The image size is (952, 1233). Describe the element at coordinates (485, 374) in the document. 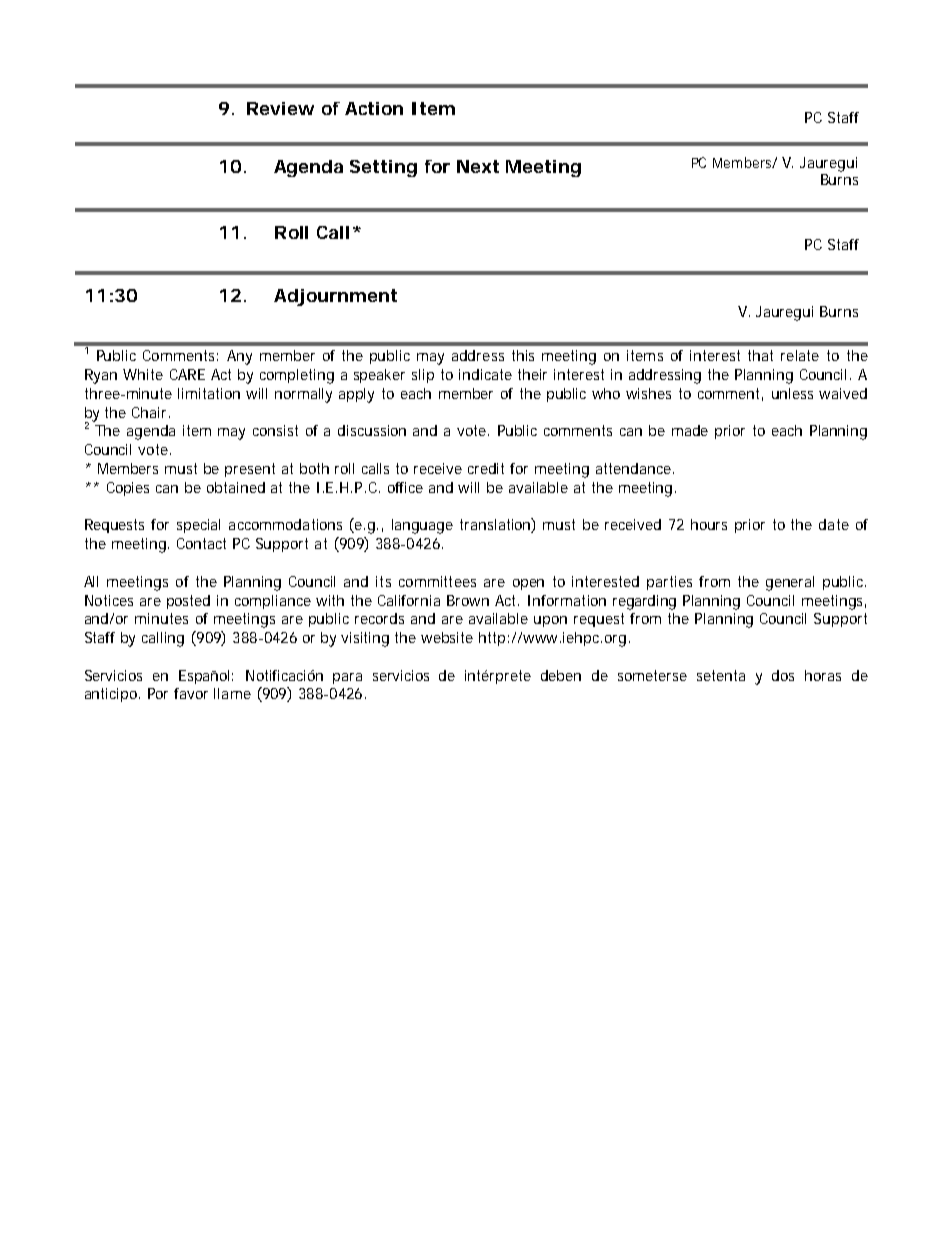

I see `indicate` at that location.
